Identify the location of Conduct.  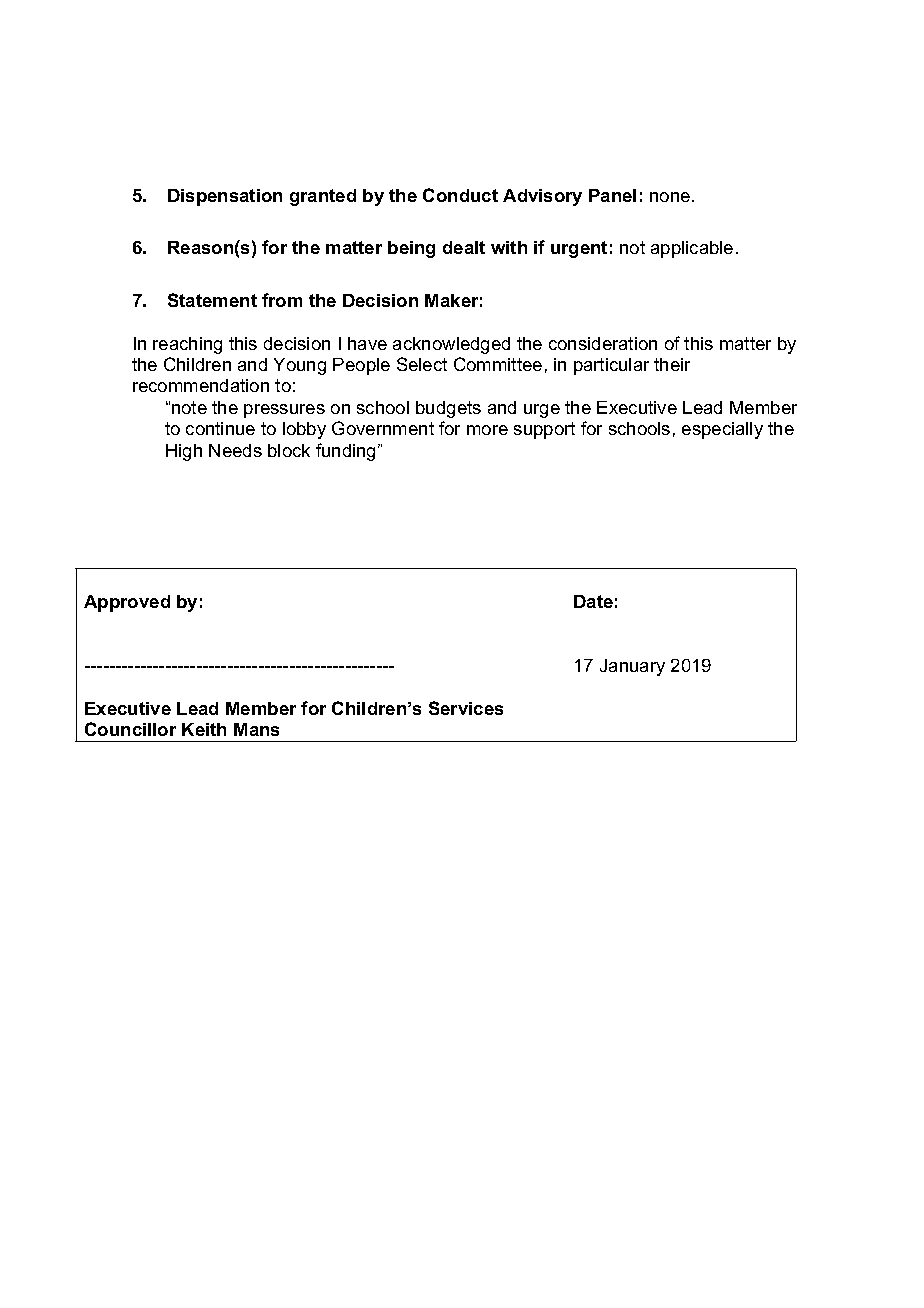
(460, 195).
